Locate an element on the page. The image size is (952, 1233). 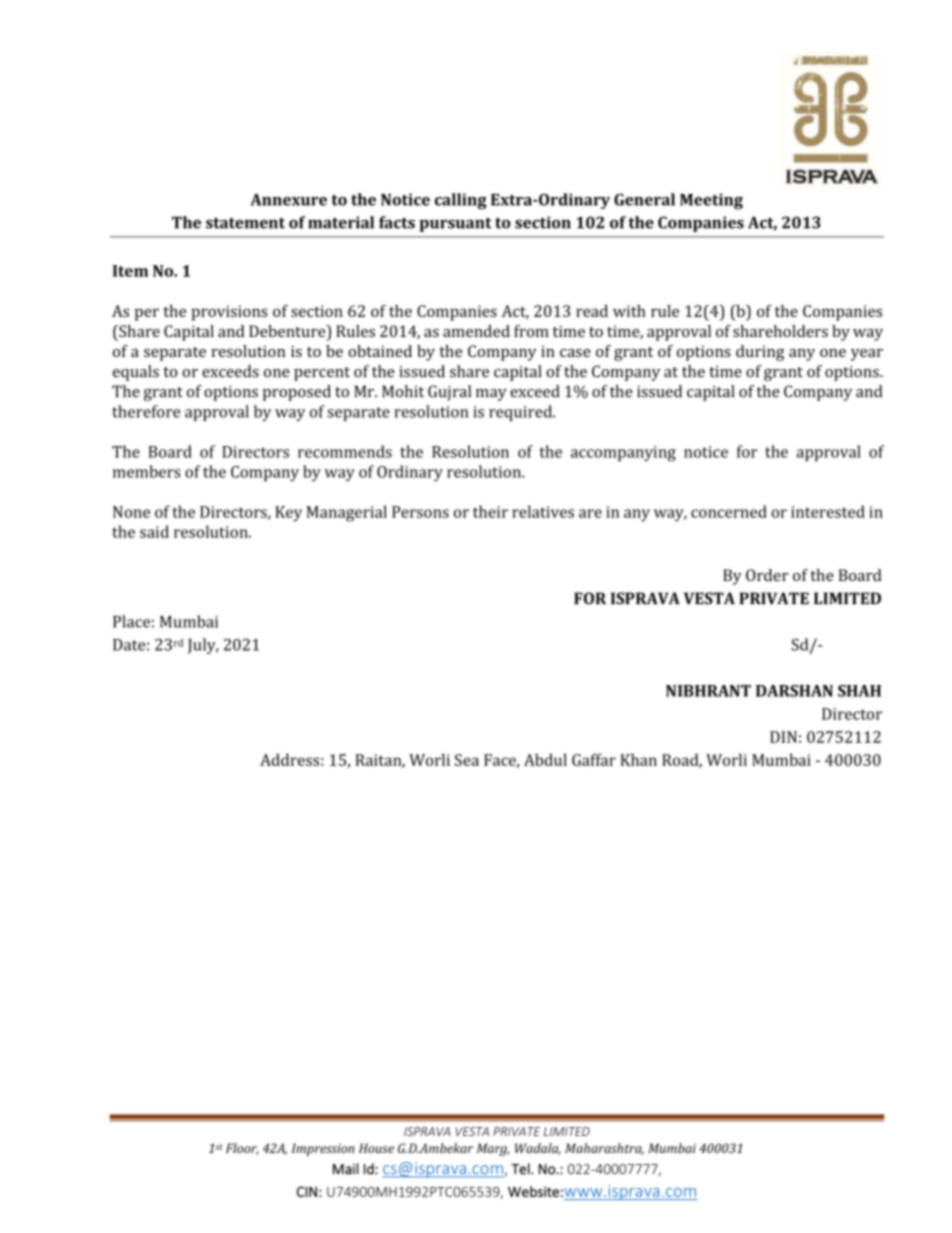
pursuant is located at coordinates (455, 225).
